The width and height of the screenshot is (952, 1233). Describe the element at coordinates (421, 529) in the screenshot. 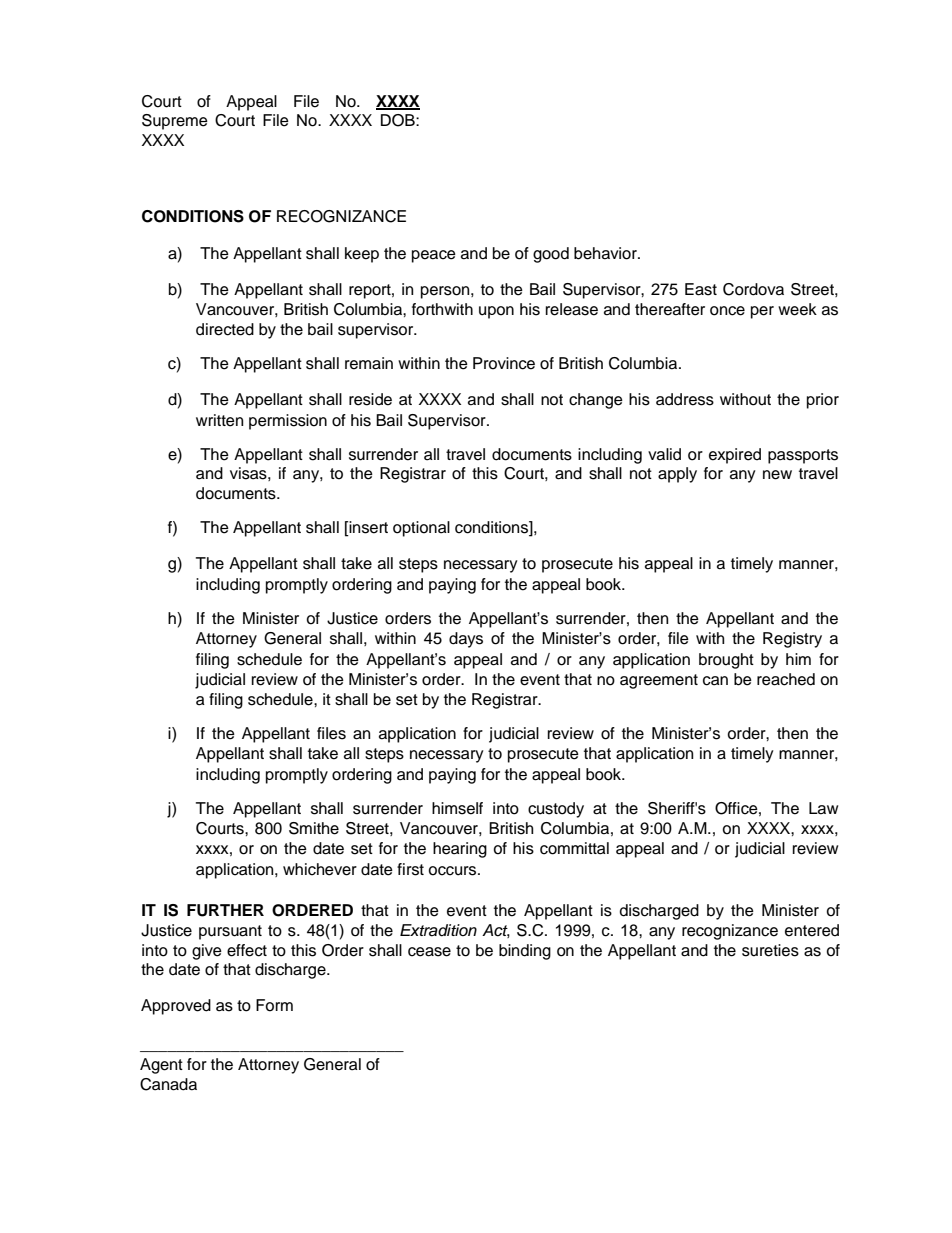

I see `optional` at that location.
